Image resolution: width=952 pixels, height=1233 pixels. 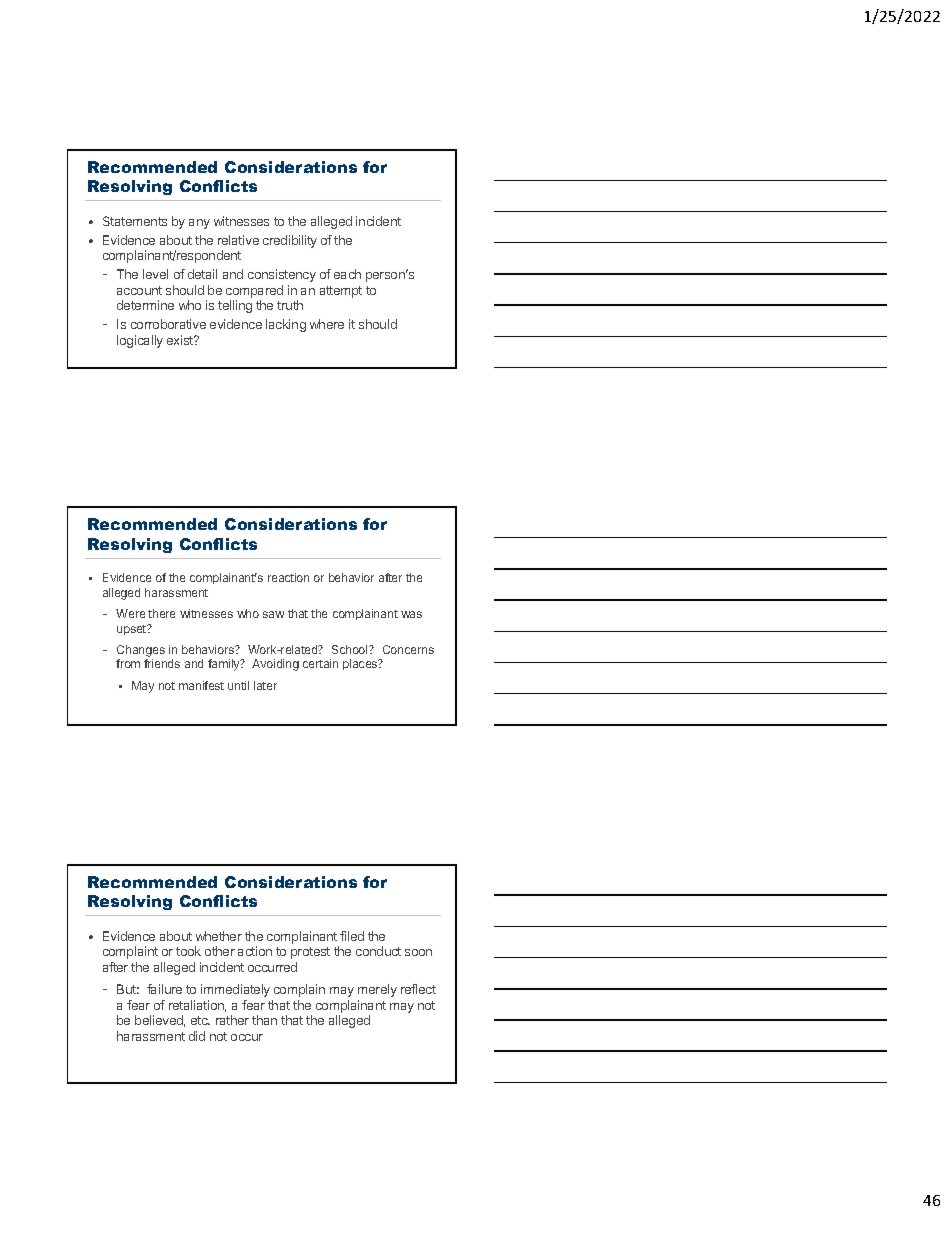 I want to click on lacking, so click(x=286, y=325).
